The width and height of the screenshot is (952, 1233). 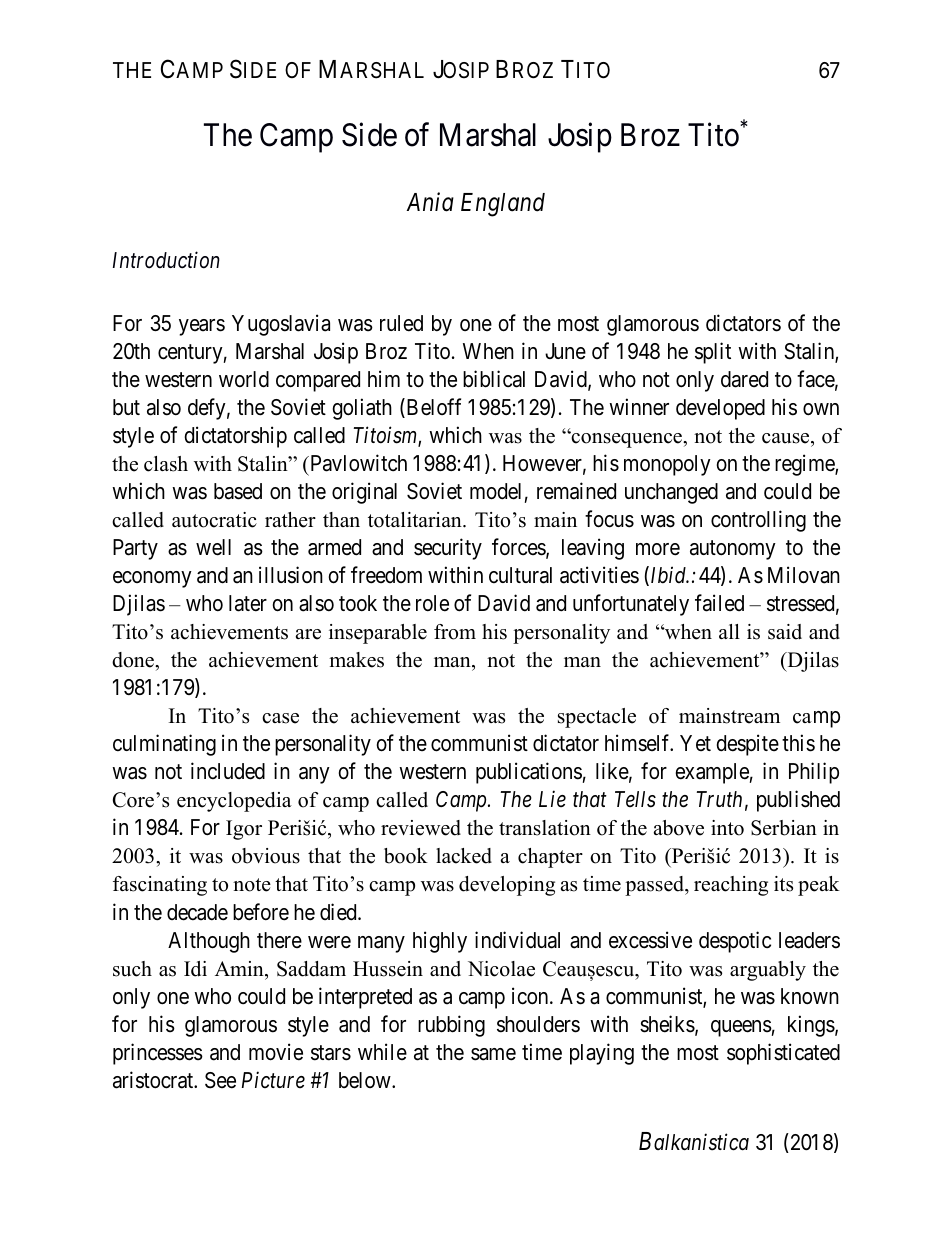 What do you see at coordinates (220, 1080) in the screenshot?
I see `See` at bounding box center [220, 1080].
